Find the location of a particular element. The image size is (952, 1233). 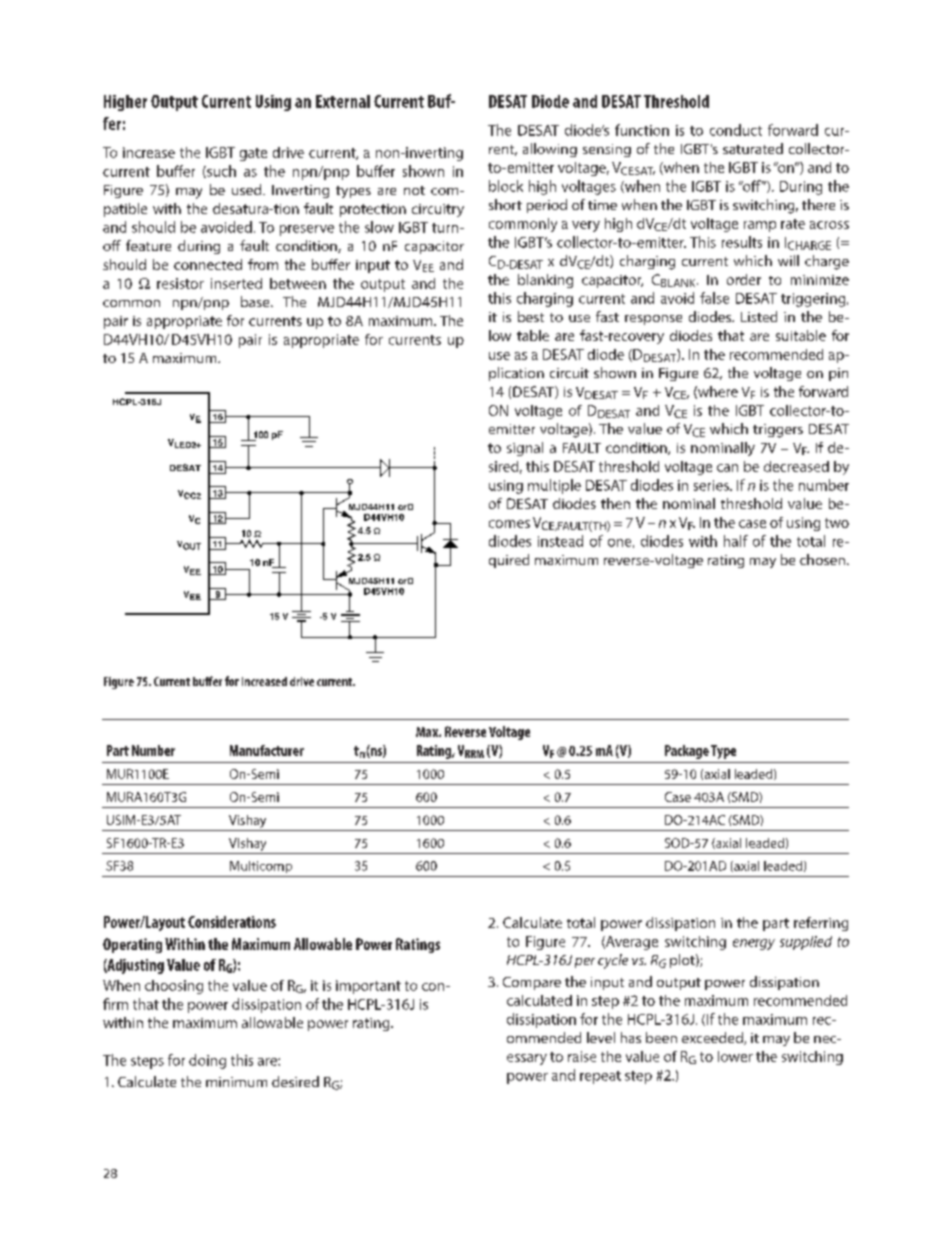

block is located at coordinates (506, 186).
